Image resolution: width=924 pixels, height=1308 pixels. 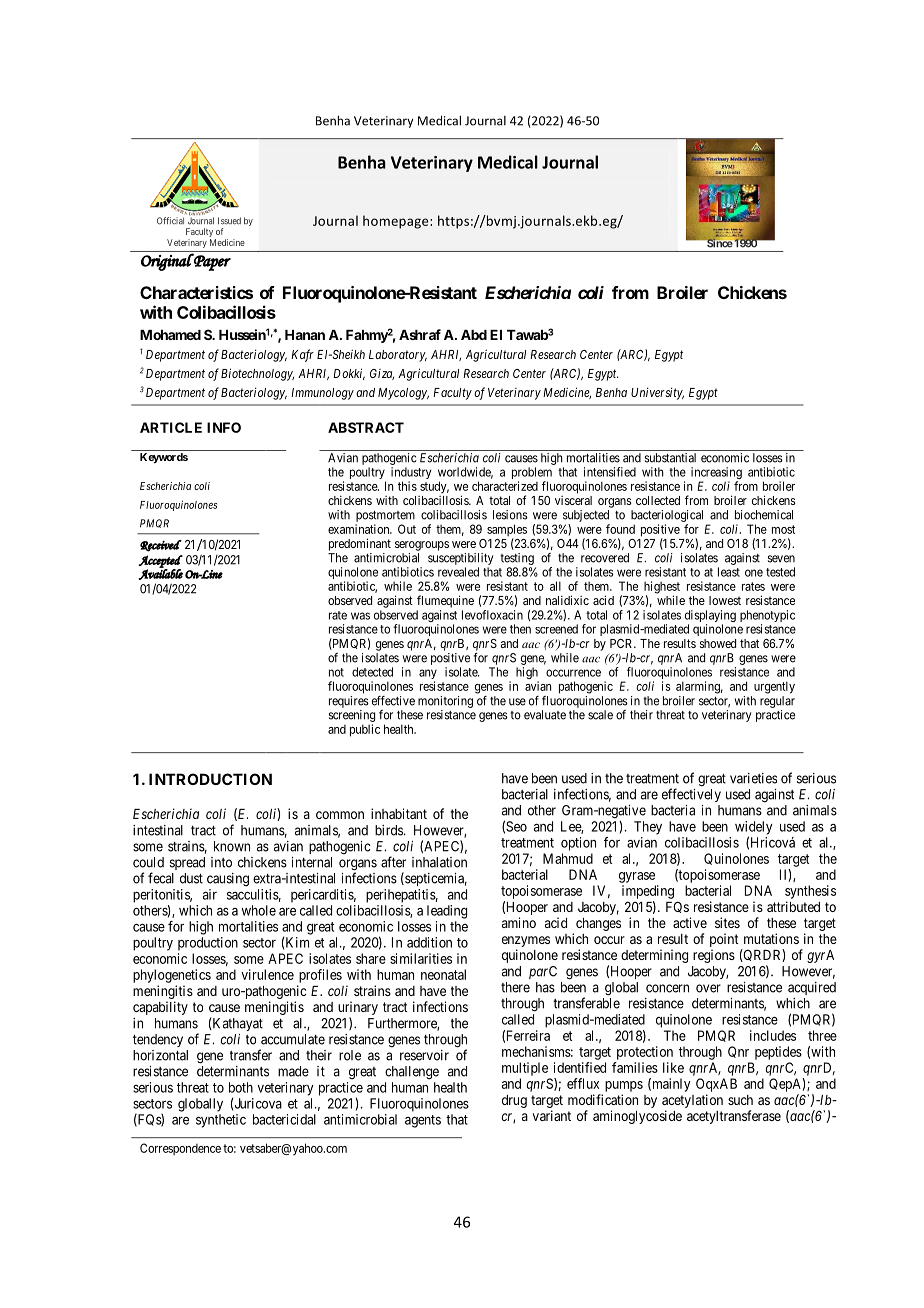 What do you see at coordinates (716, 474) in the screenshot?
I see `increasing` at bounding box center [716, 474].
